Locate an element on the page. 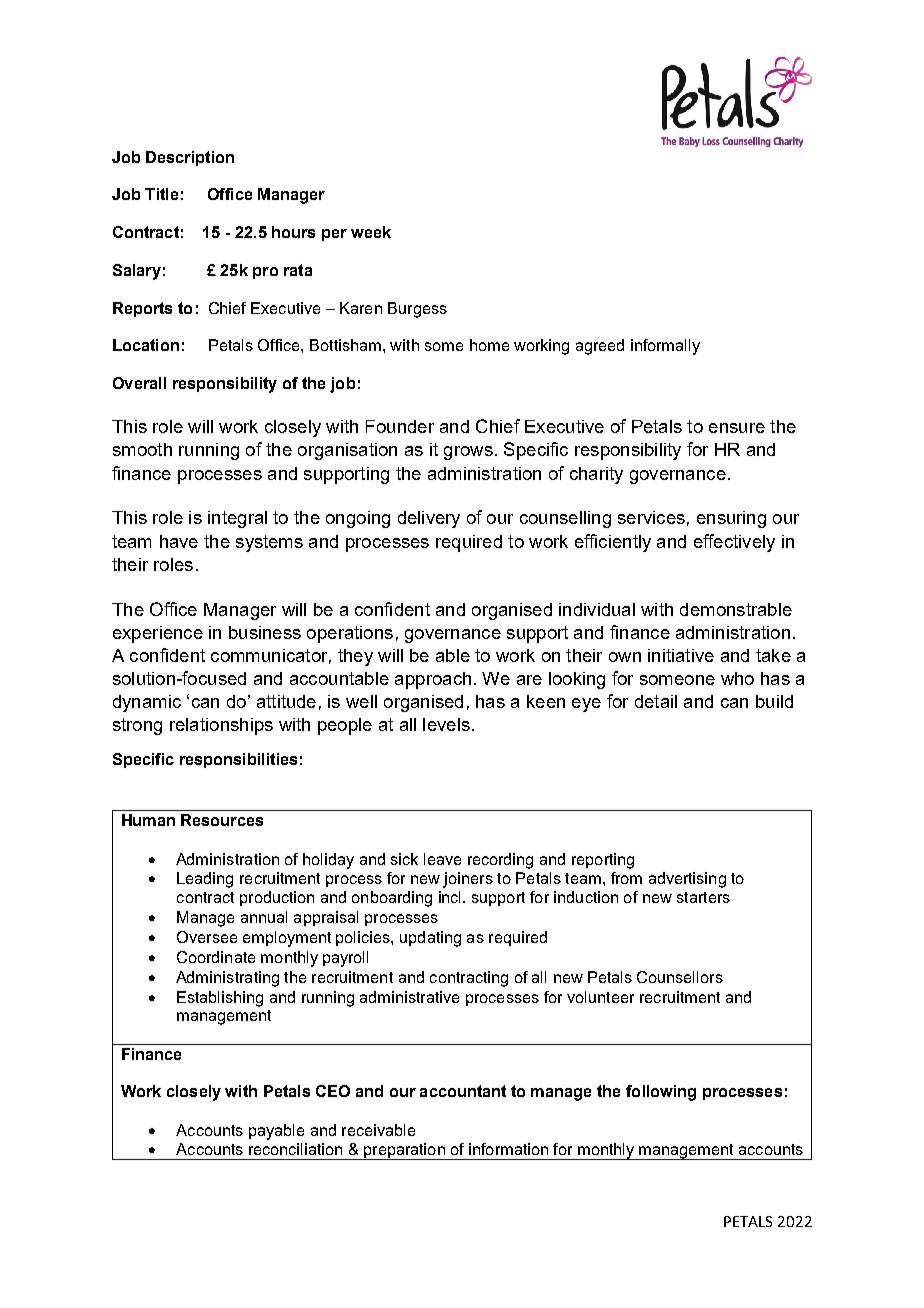  business is located at coordinates (265, 632).
